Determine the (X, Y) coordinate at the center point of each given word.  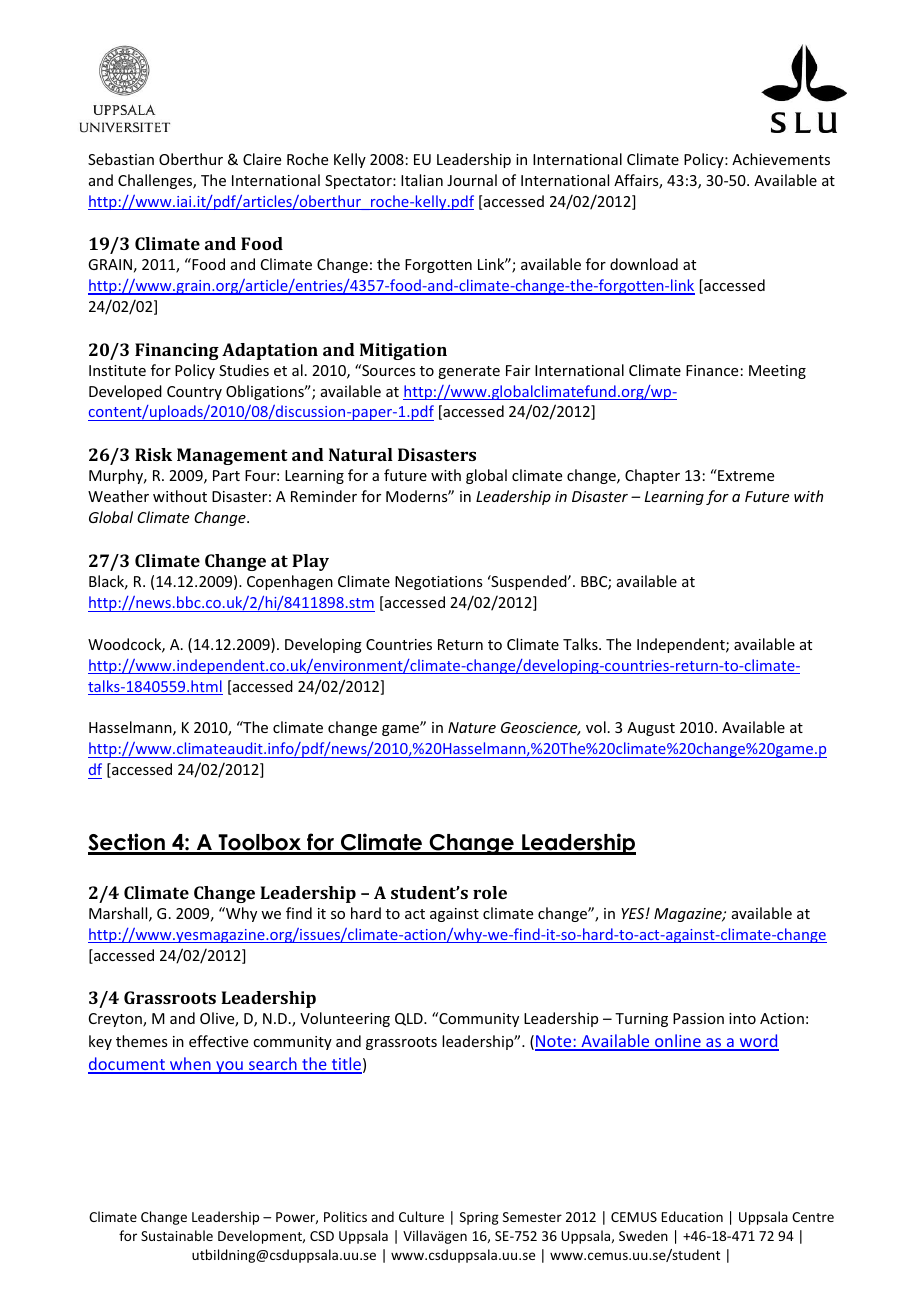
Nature (472, 727)
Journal (472, 180)
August (651, 729)
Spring (479, 1218)
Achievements (781, 159)
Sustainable (177, 1235)
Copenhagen (290, 582)
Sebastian (121, 159)
